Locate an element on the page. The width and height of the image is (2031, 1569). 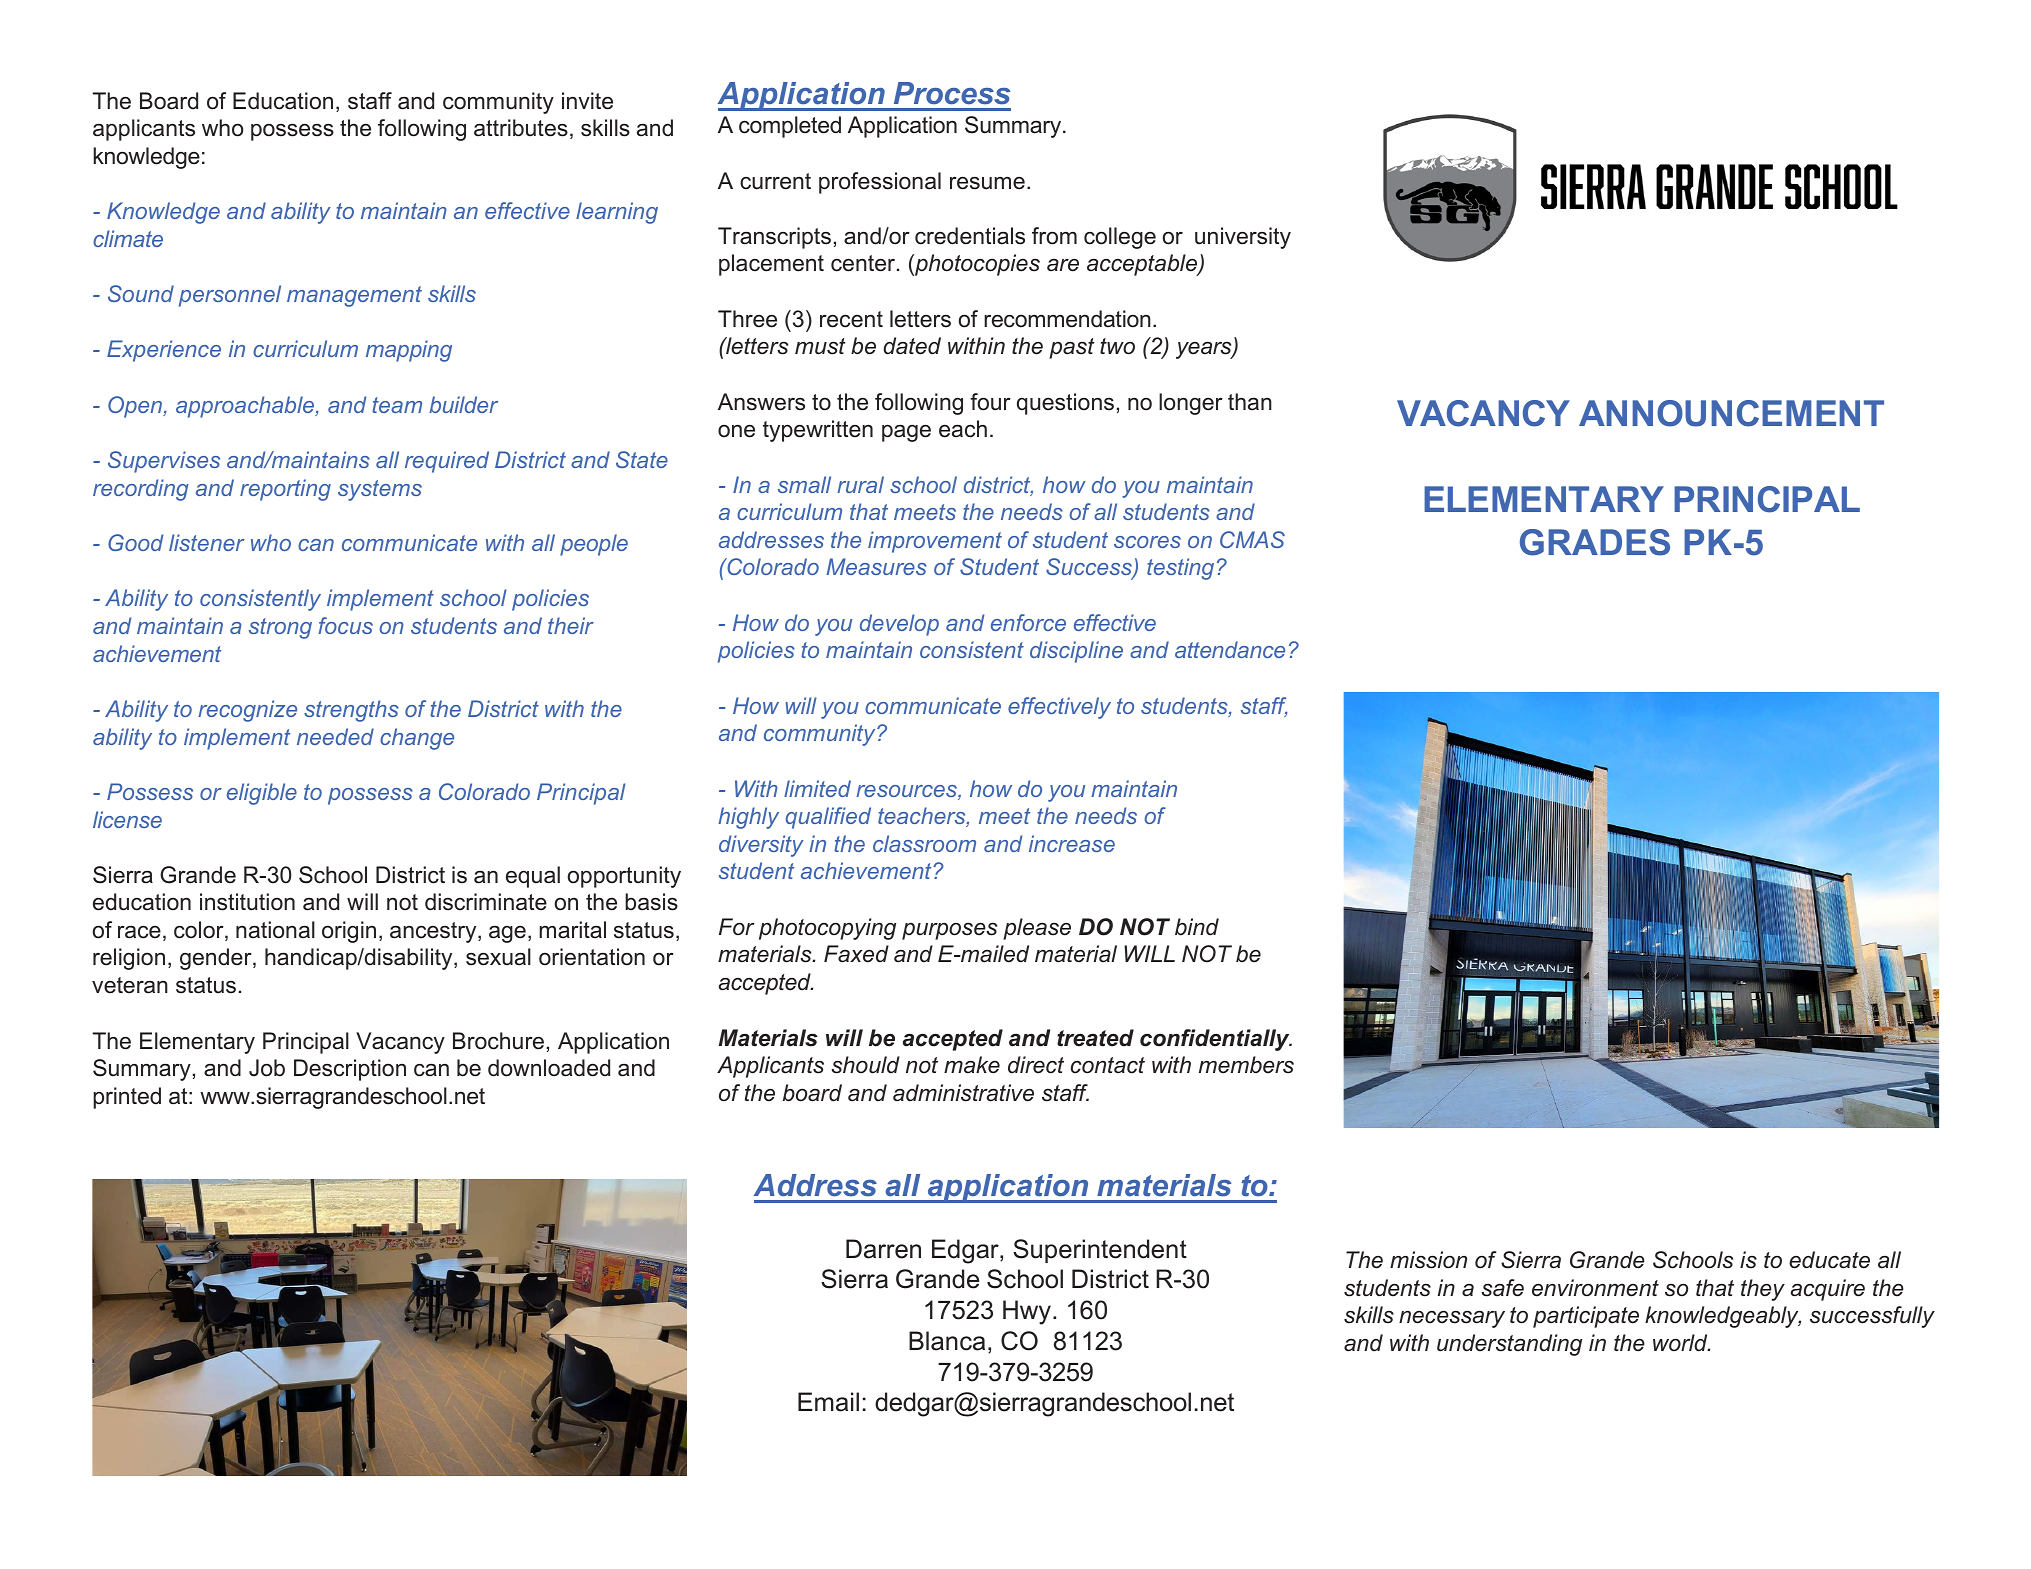
team is located at coordinates (397, 405).
